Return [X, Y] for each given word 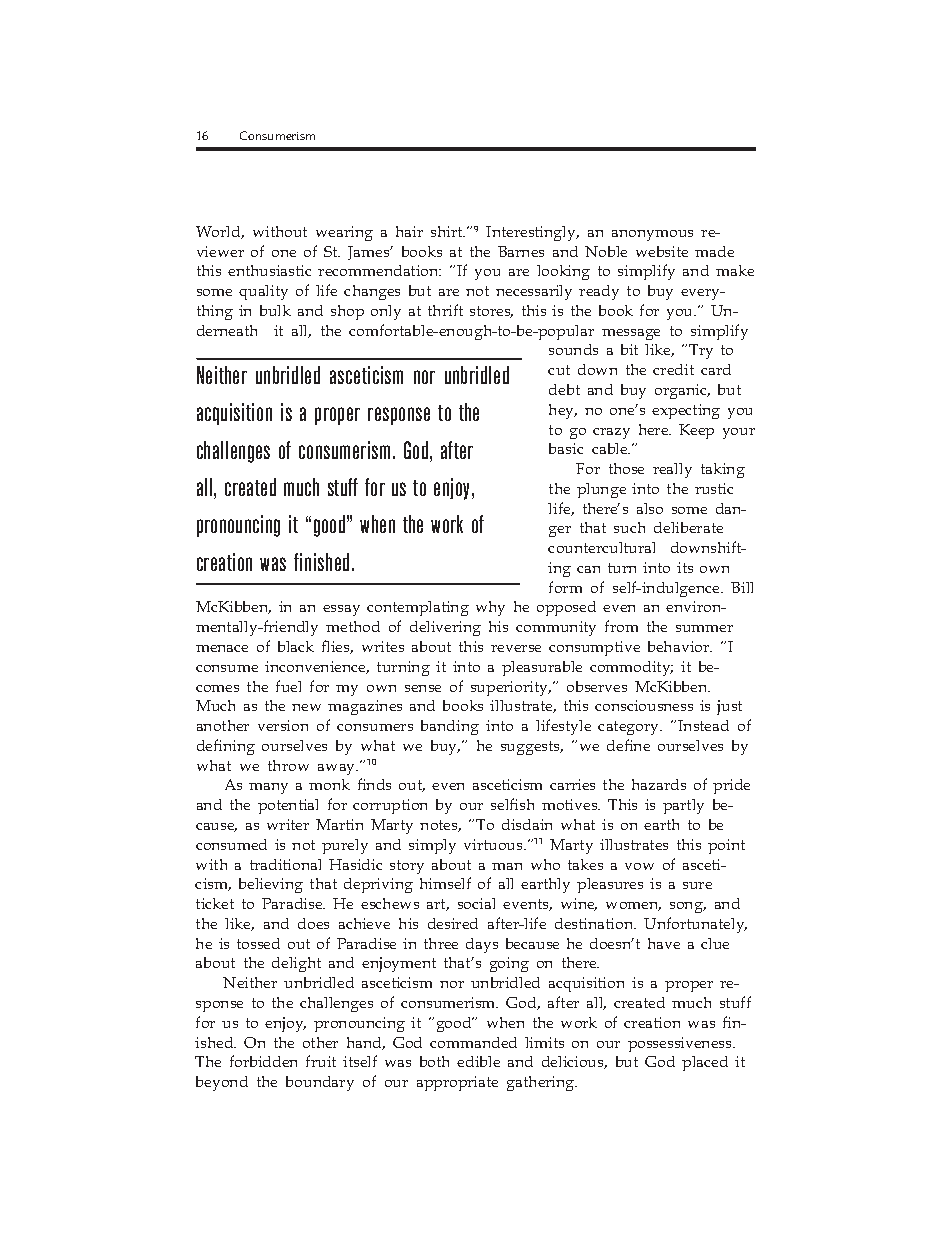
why [490, 608]
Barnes [521, 251]
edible [478, 1061]
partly [683, 806]
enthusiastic [269, 270]
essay [341, 610]
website [662, 251]
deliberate [688, 527]
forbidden [263, 1061]
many [268, 788]
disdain [527, 824]
